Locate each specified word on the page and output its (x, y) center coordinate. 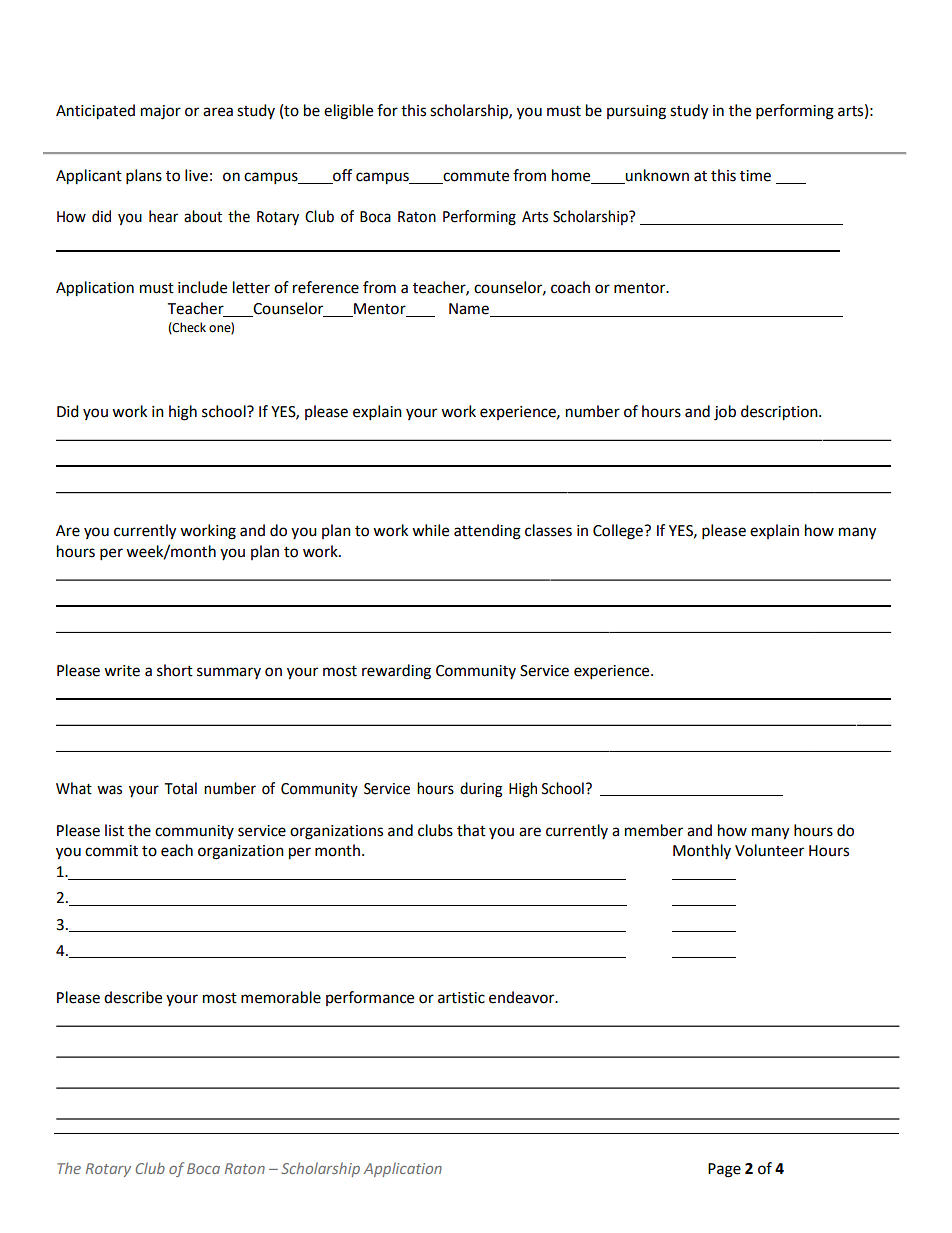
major (161, 112)
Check (188, 328)
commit (111, 851)
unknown (656, 176)
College (619, 532)
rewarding (396, 672)
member (654, 830)
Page (724, 1170)
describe (133, 997)
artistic (461, 998)
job (725, 413)
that (471, 830)
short (175, 670)
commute (475, 177)
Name (470, 310)
